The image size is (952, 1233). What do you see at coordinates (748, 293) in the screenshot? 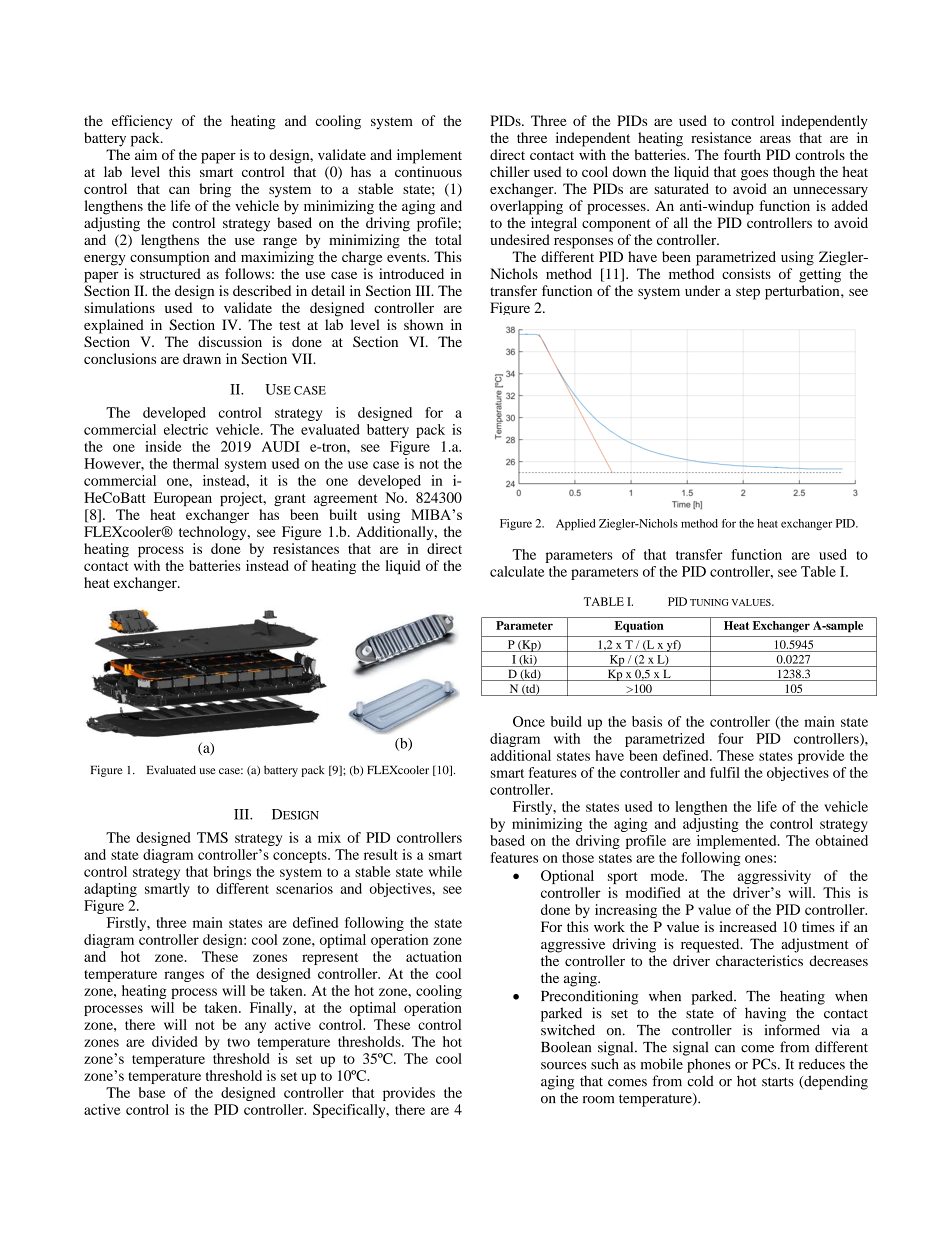
I see `step` at bounding box center [748, 293].
